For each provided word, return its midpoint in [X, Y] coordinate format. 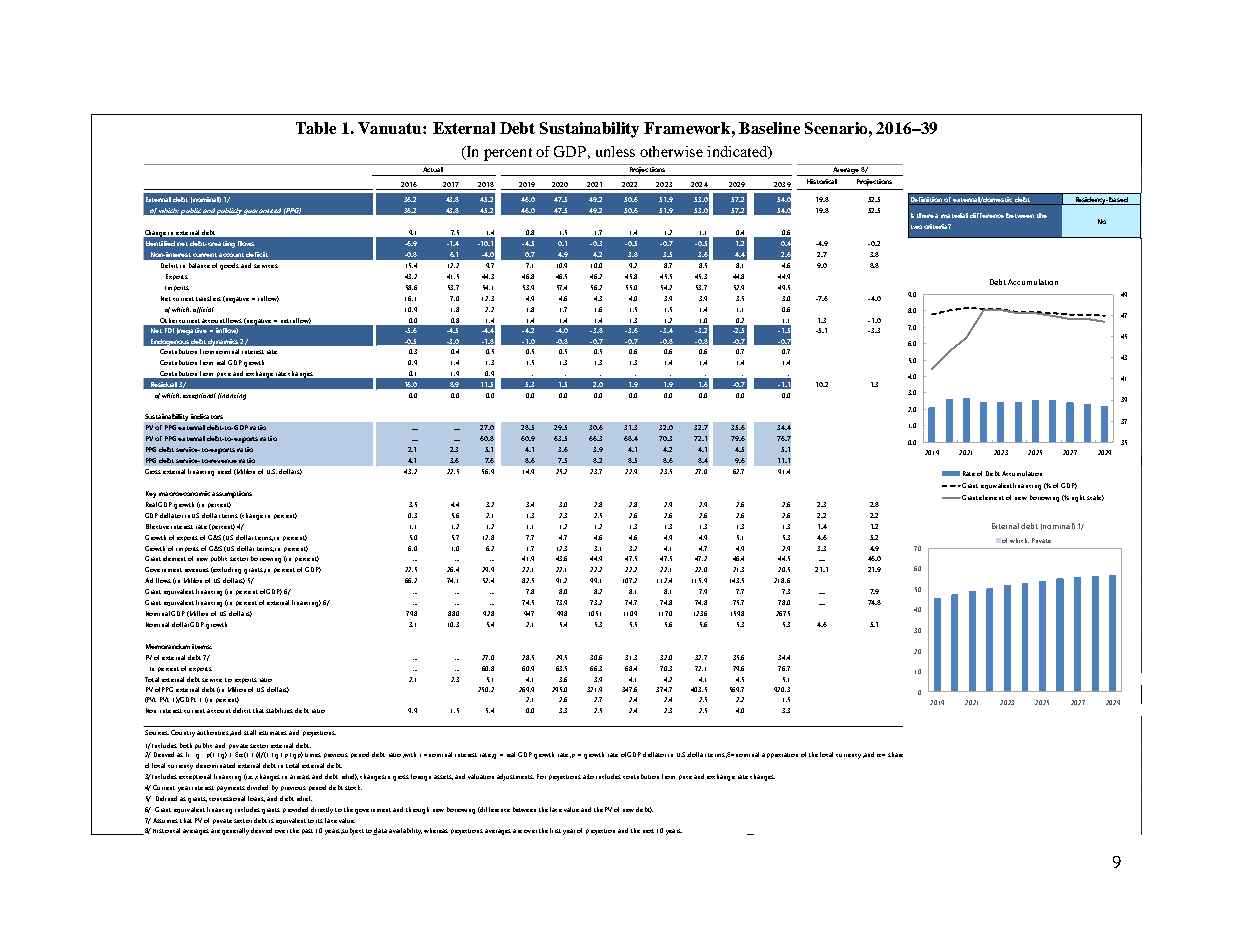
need [224, 471]
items [202, 646]
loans [256, 799]
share [895, 754]
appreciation [780, 755]
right [1078, 498]
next [648, 831]
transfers [208, 298]
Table [316, 128]
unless [615, 151]
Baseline [769, 128]
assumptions [232, 494]
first [555, 830]
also [588, 776]
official [203, 310]
